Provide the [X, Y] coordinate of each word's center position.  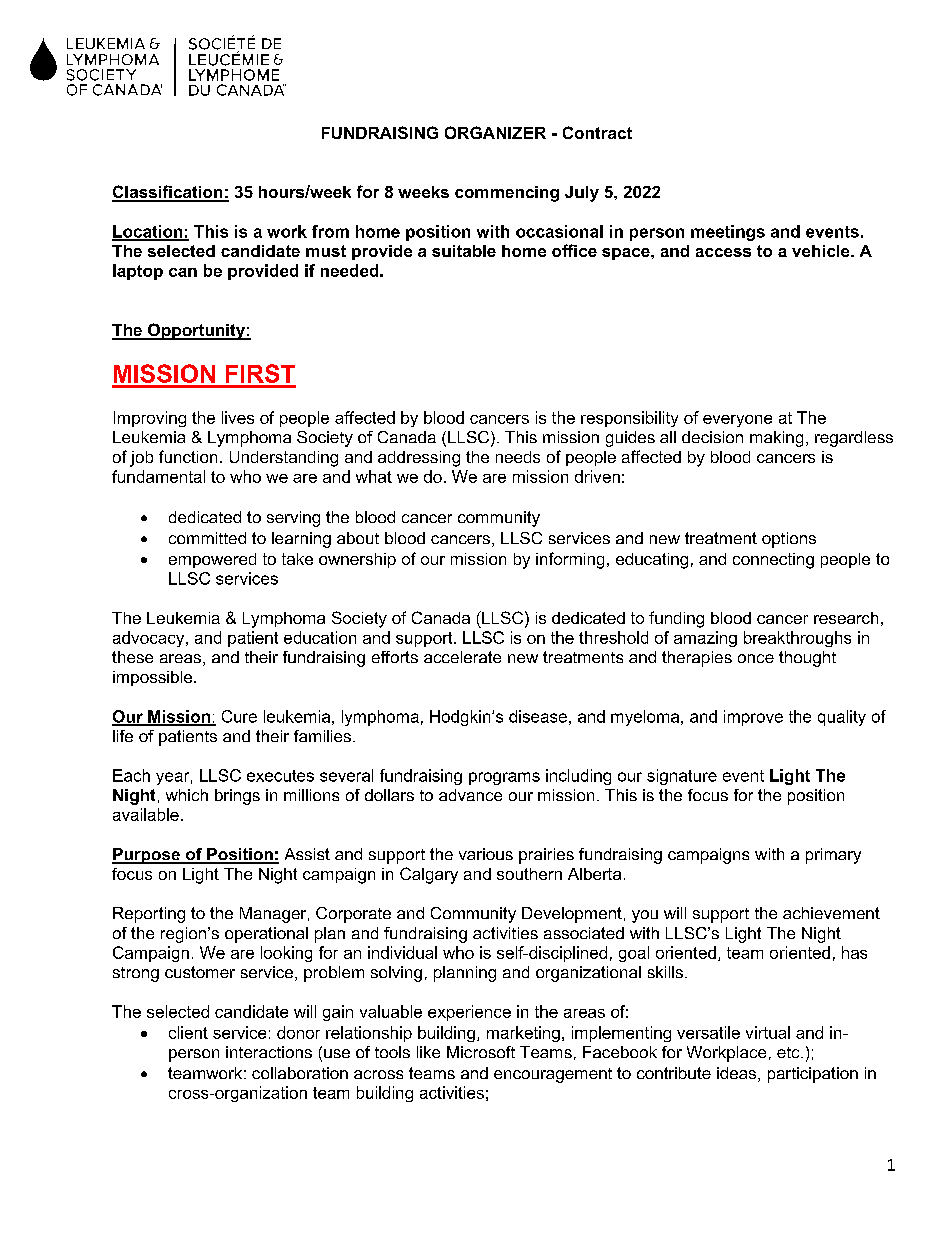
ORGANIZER [495, 132]
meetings [728, 233]
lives [238, 417]
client [188, 1032]
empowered [212, 560]
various [486, 854]
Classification [168, 193]
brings [237, 797]
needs [518, 457]
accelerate [462, 657]
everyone [737, 421]
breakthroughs [797, 639]
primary [833, 856]
